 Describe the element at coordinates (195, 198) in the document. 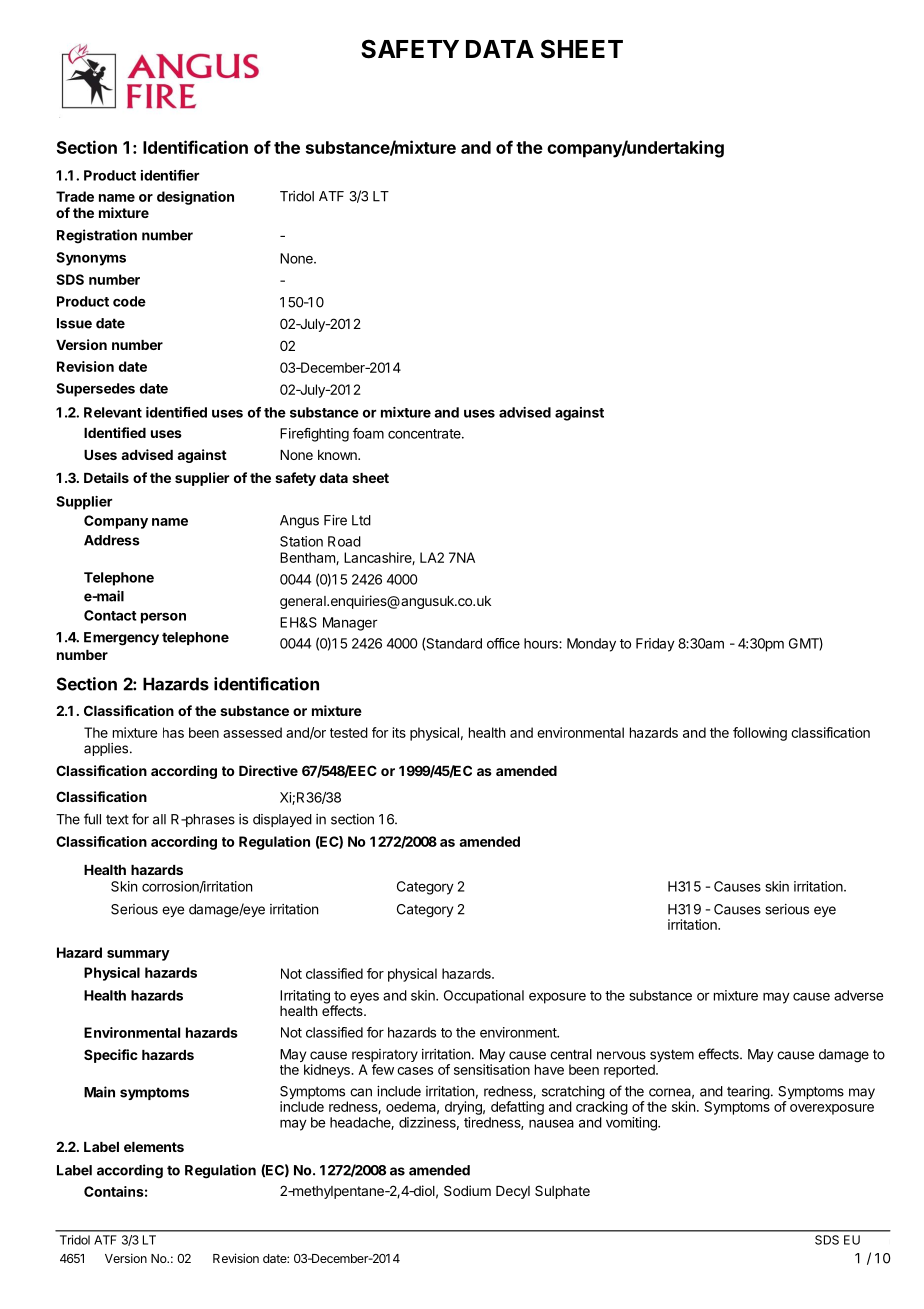

I see `designation` at that location.
